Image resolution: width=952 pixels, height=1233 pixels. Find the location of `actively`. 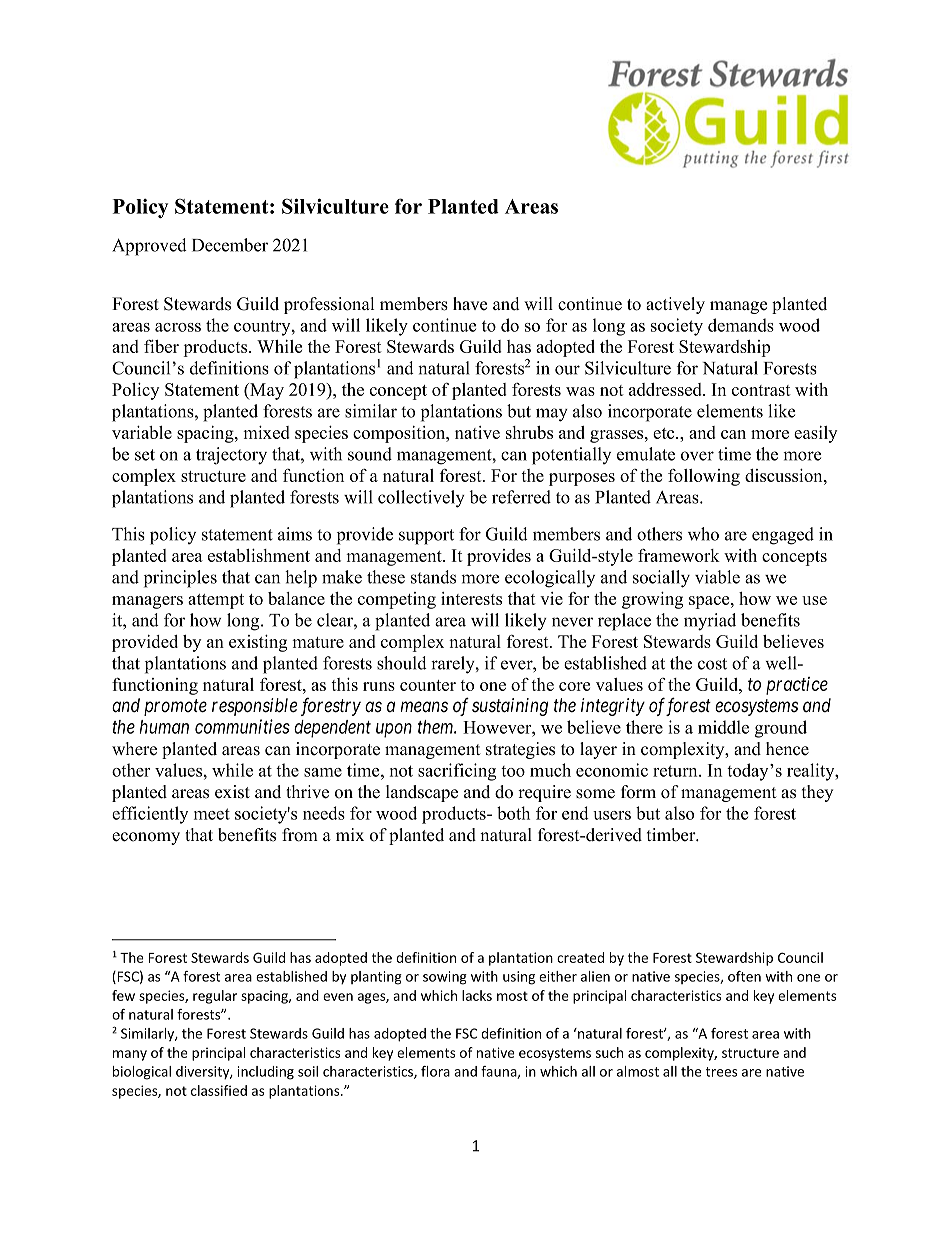

actively is located at coordinates (675, 305).
